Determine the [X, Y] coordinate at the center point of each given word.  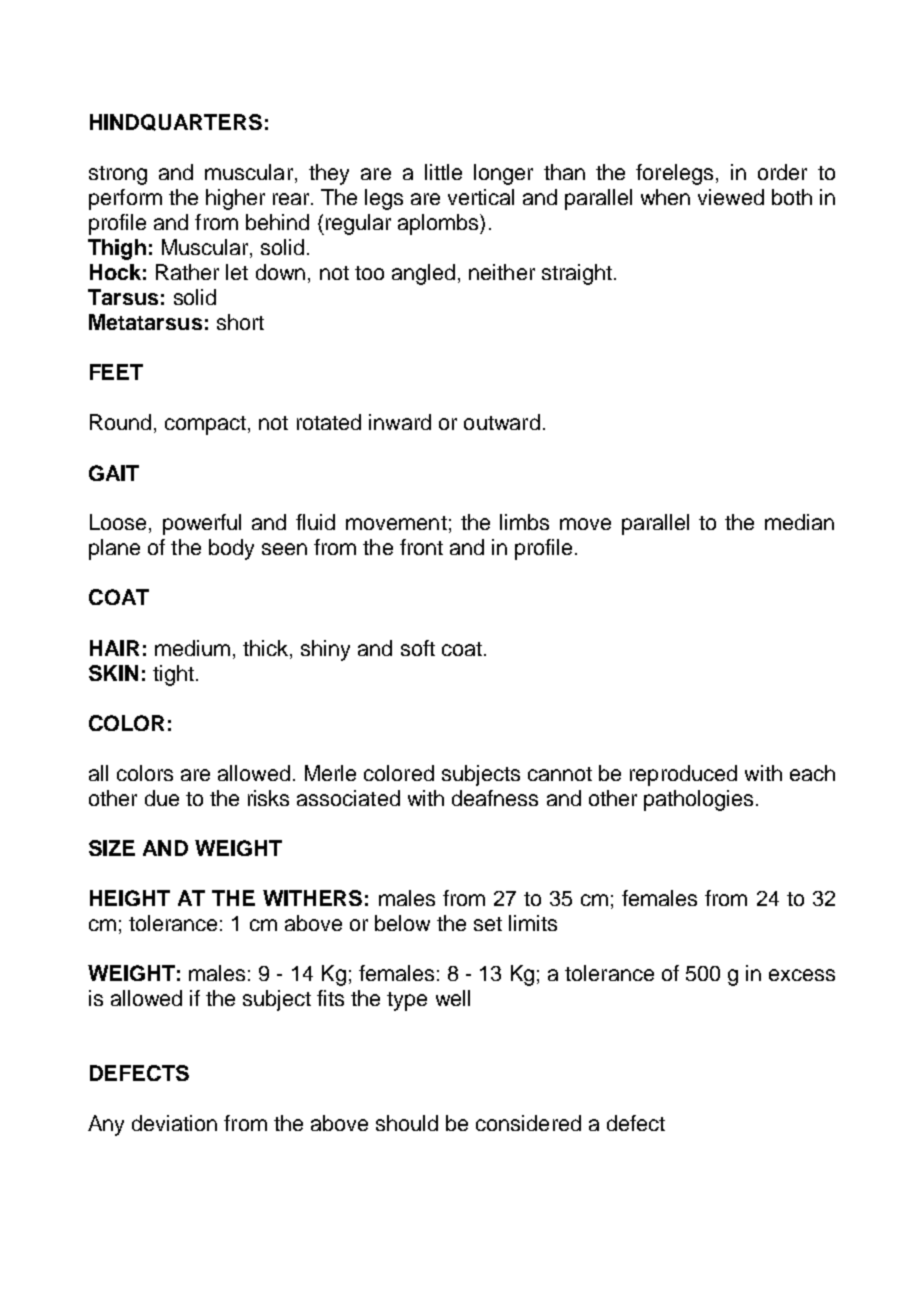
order [782, 172]
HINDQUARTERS [176, 122]
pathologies [698, 800]
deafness [495, 798]
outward [502, 422]
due [162, 798]
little [443, 172]
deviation [174, 1123]
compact [205, 425]
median [799, 522]
